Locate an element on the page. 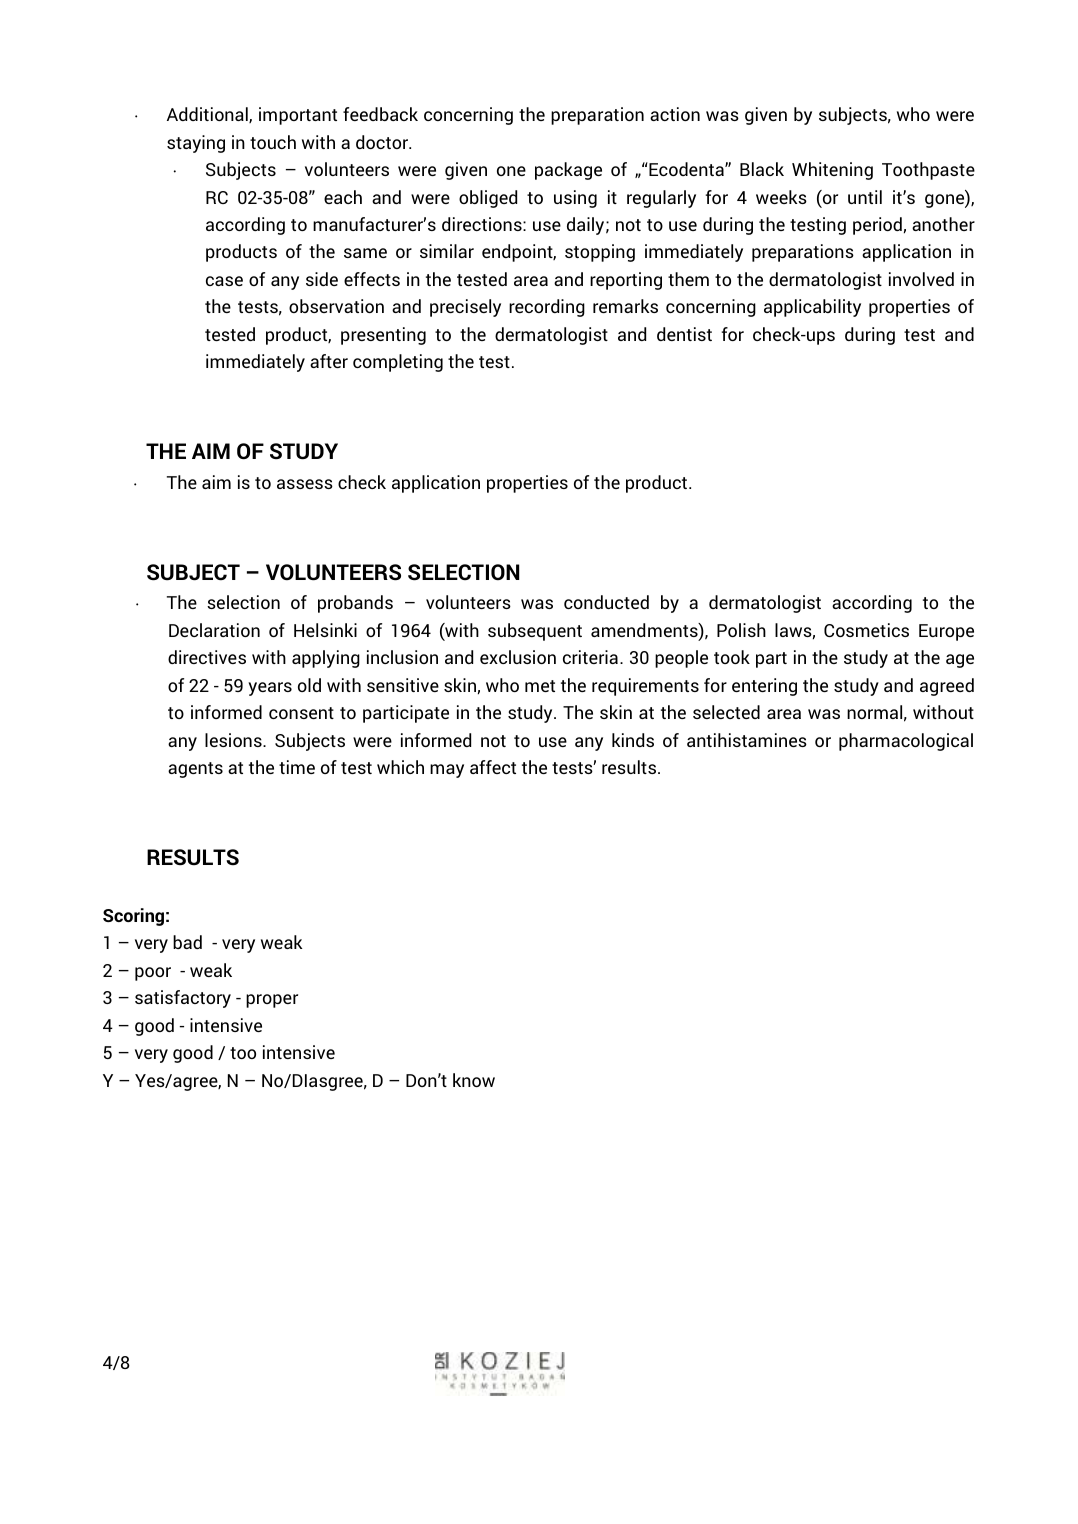 Image resolution: width=1078 pixels, height=1524 pixels. know is located at coordinates (474, 1080).
